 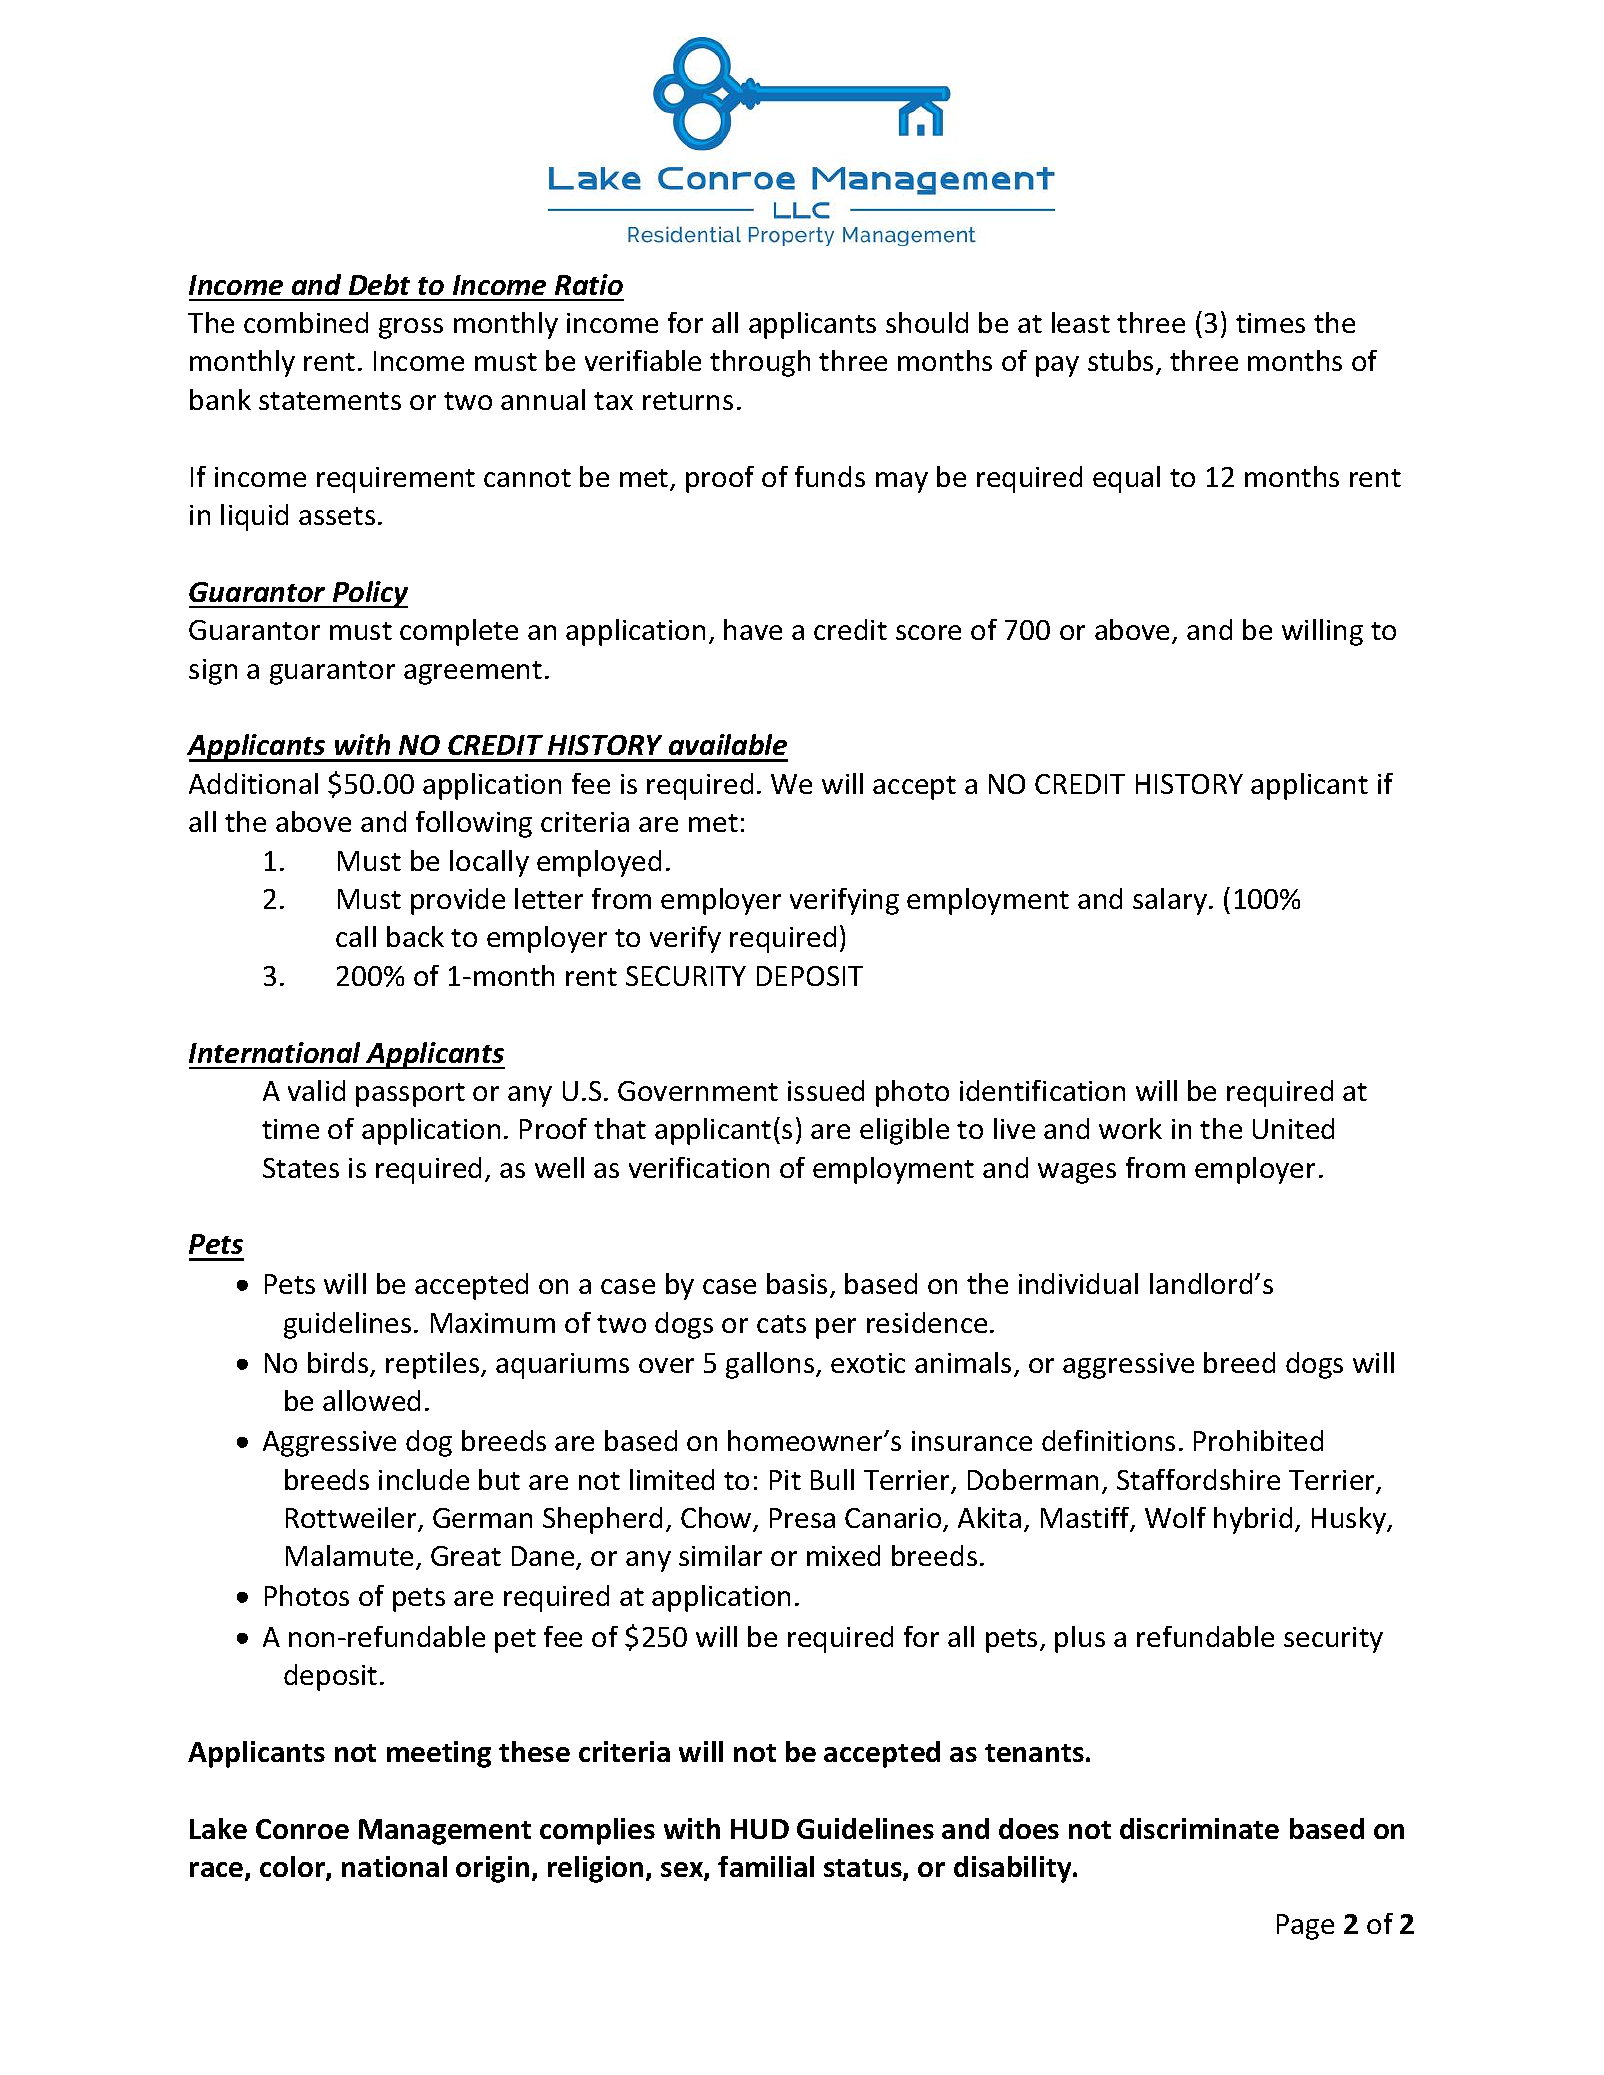 What do you see at coordinates (1293, 1128) in the screenshot?
I see `United` at bounding box center [1293, 1128].
